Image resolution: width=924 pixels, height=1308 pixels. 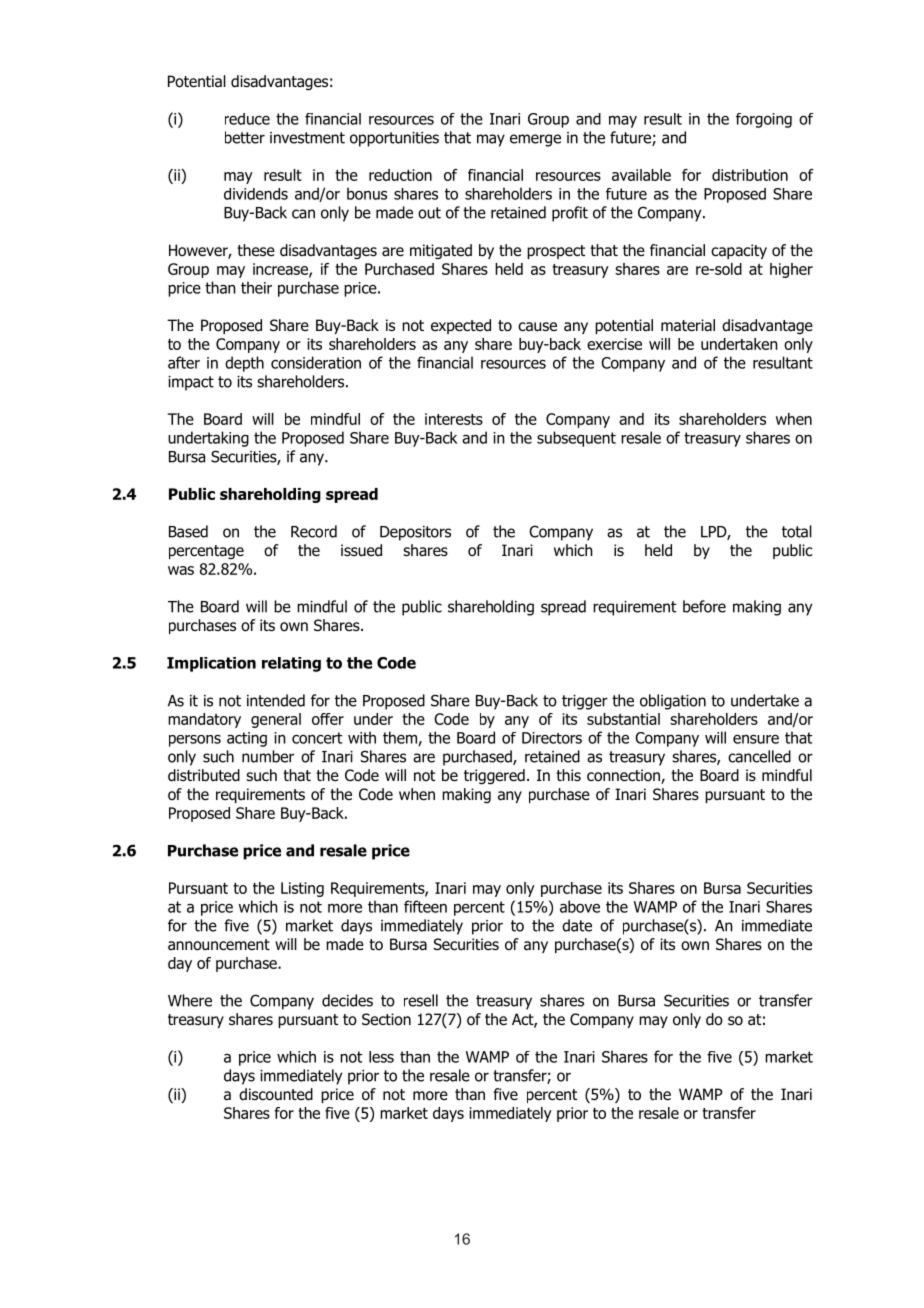 I want to click on distribution, so click(x=750, y=175).
